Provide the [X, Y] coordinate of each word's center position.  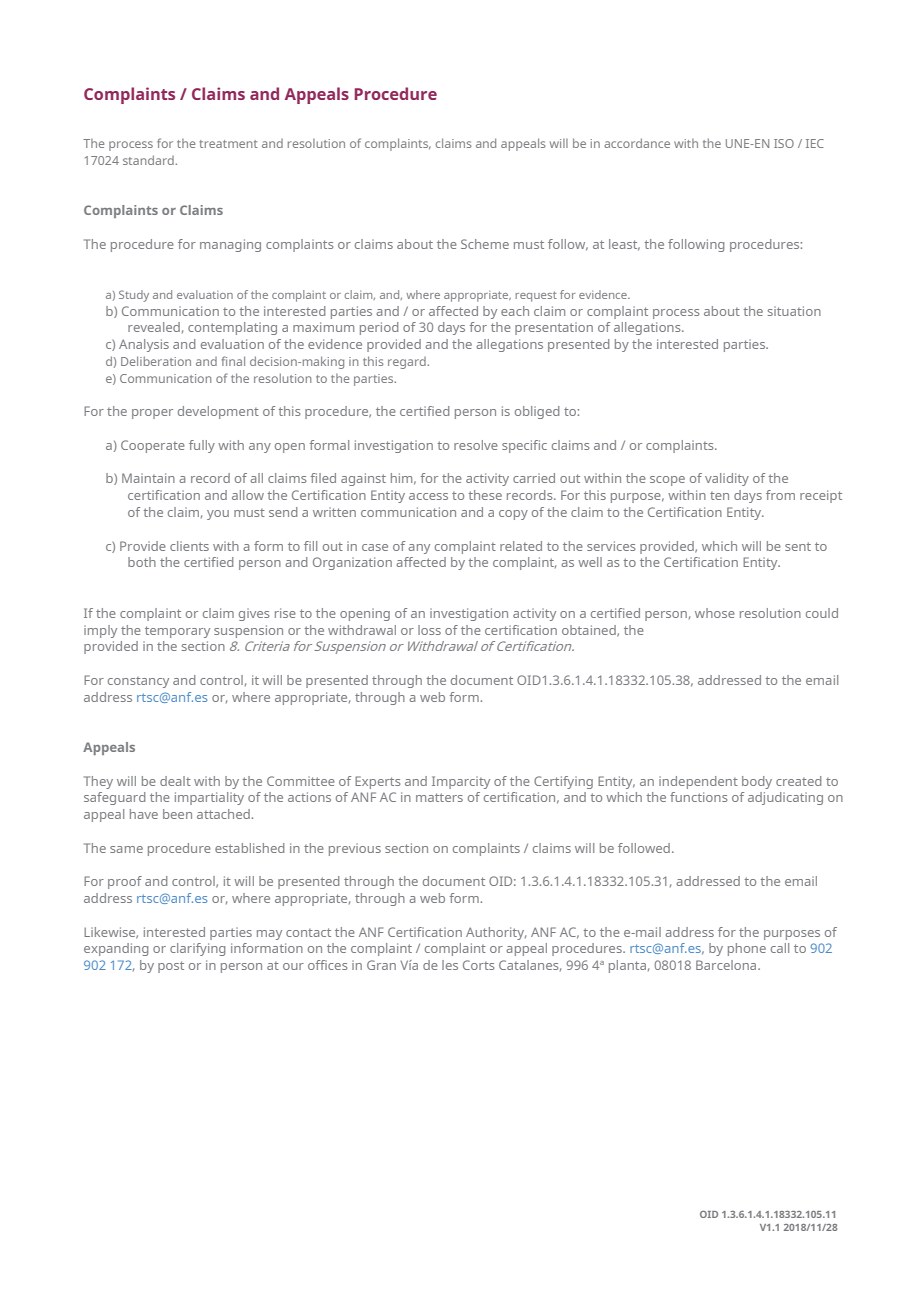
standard [149, 160]
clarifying [197, 949]
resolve [476, 445]
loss [429, 630]
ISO [784, 143]
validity [727, 479]
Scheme [485, 244]
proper [152, 414]
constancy [138, 682]
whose [715, 613]
